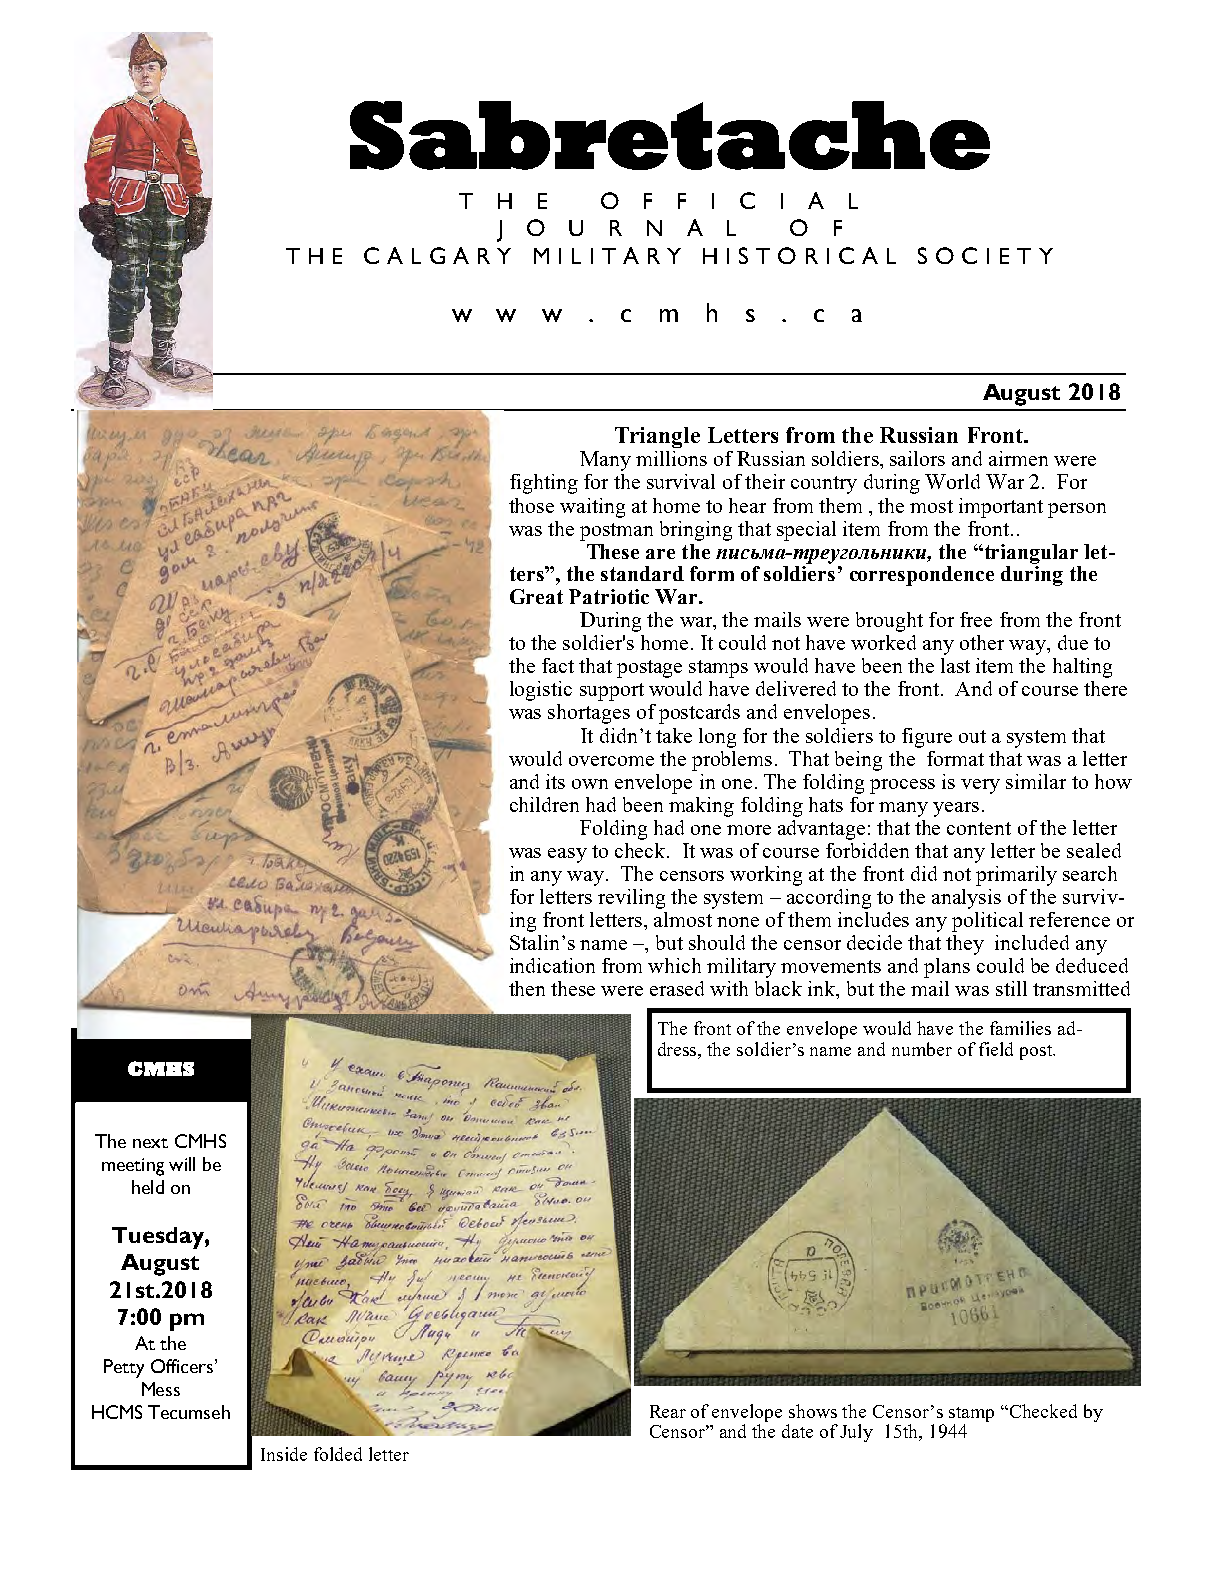 The width and height of the screenshot is (1212, 1569). I want to click on millions, so click(671, 458).
